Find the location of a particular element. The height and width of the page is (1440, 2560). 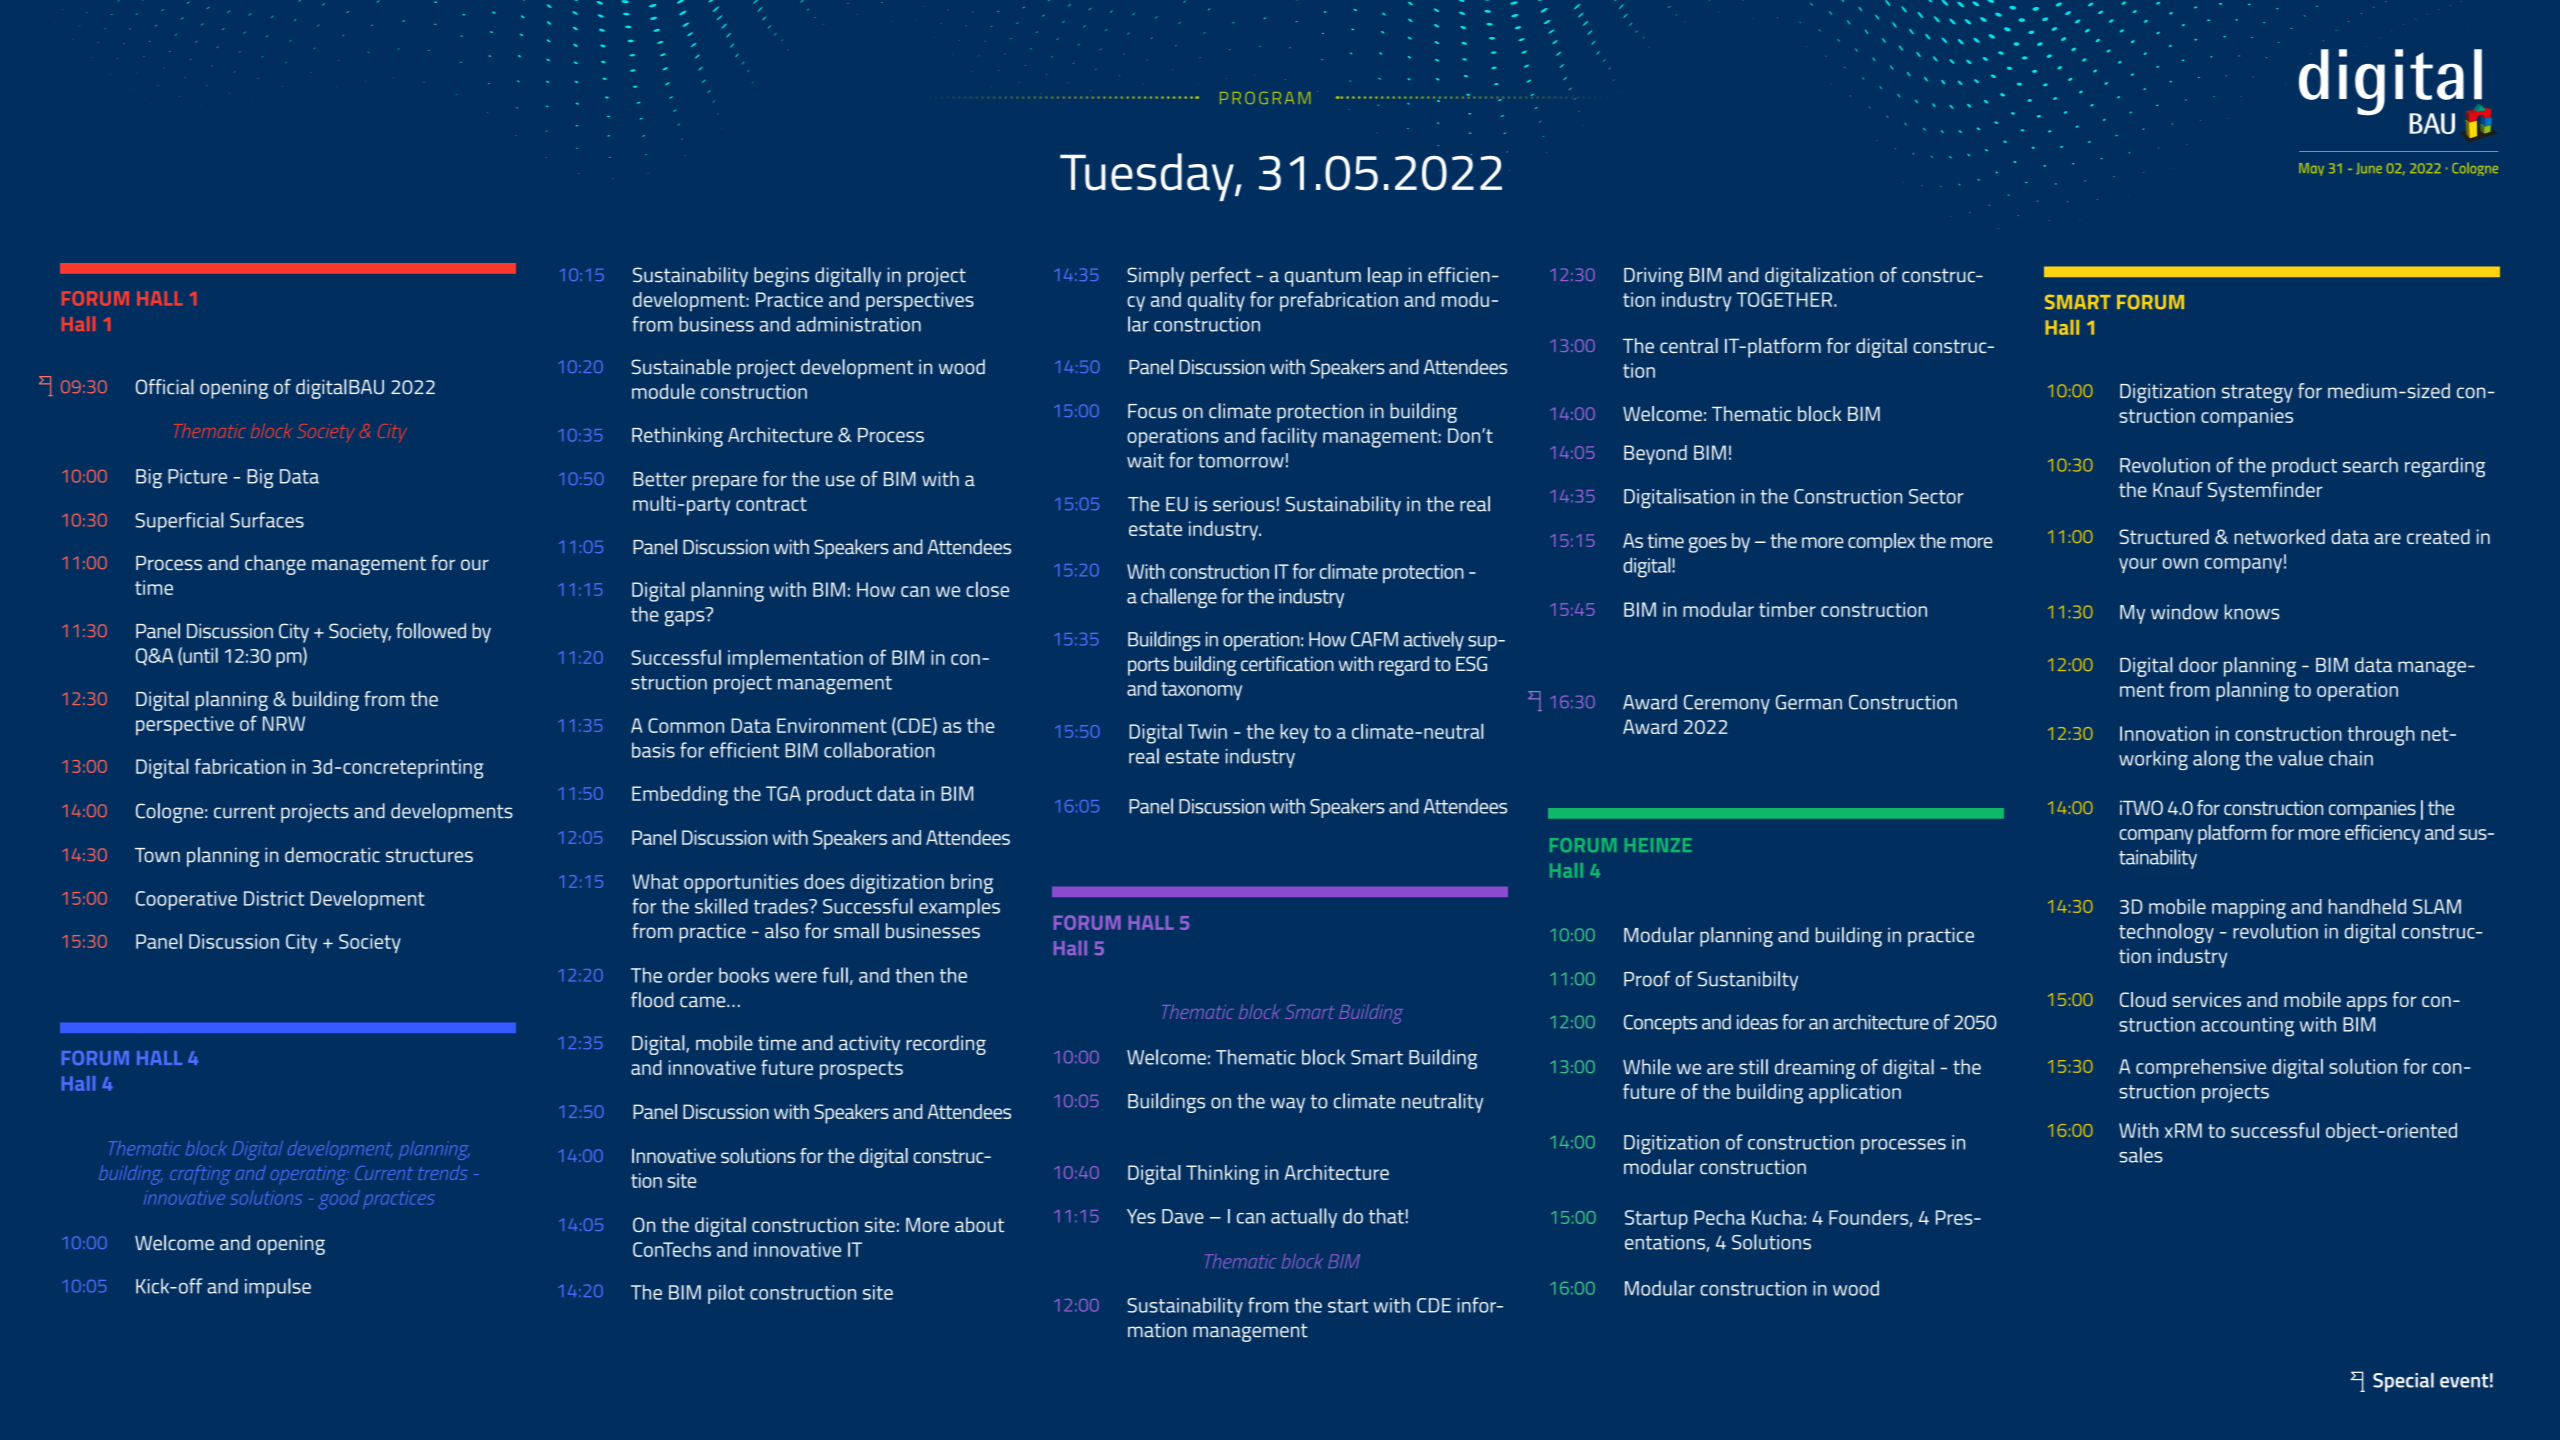

impulse is located at coordinates (278, 1288).
